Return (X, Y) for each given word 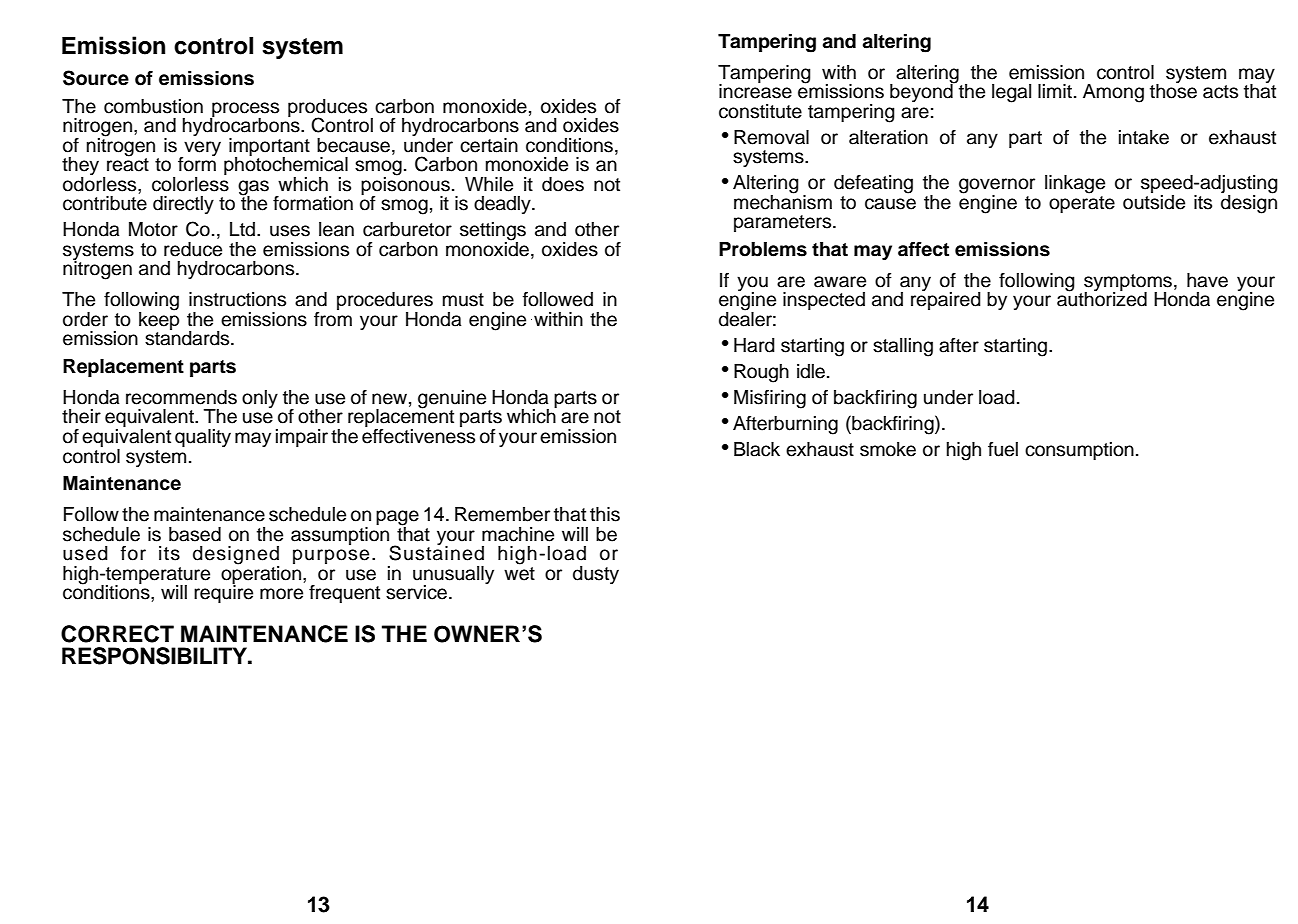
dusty (596, 575)
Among (1113, 93)
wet (519, 572)
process (244, 110)
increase (755, 90)
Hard (754, 345)
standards (188, 337)
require (223, 593)
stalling (903, 347)
